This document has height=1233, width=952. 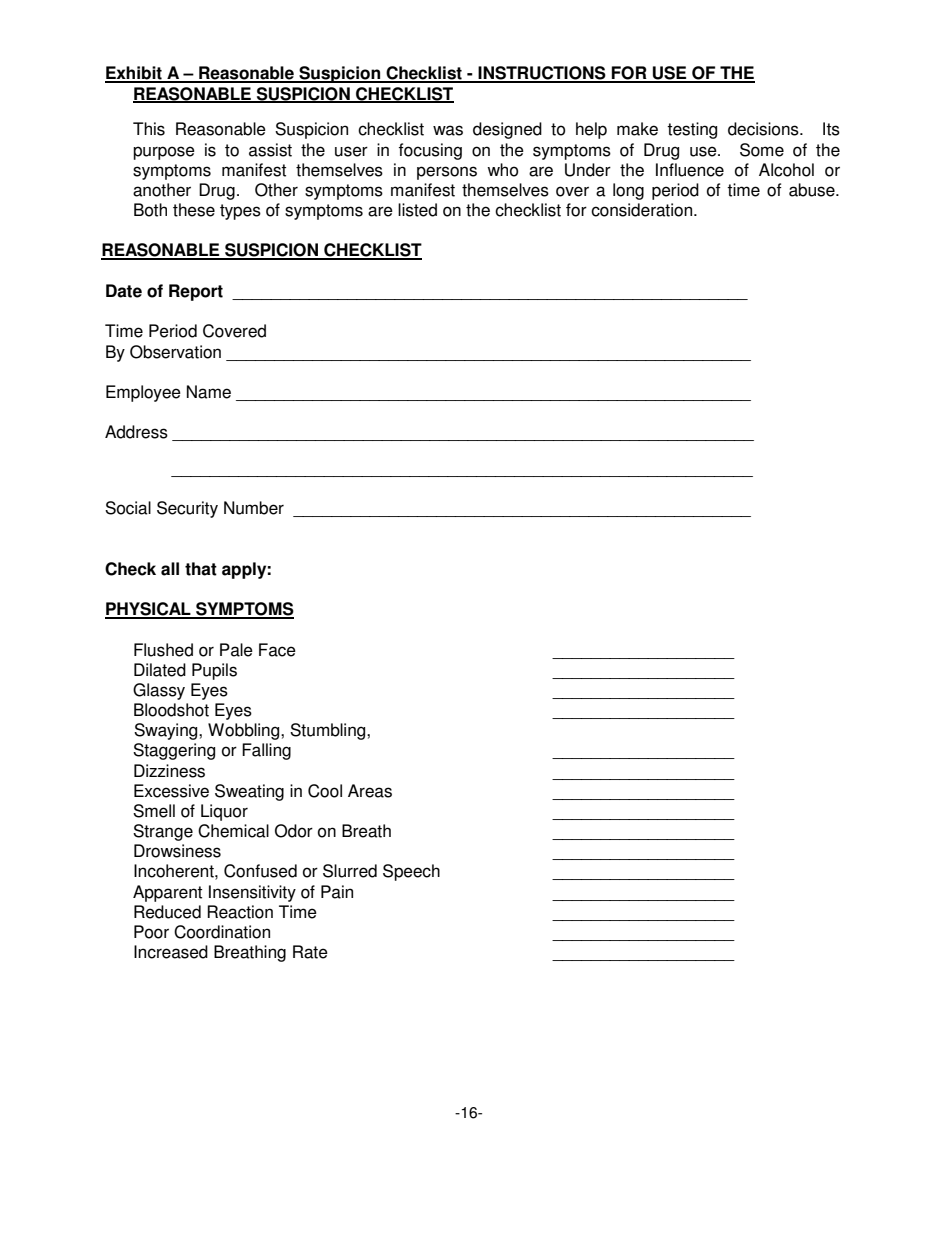 What do you see at coordinates (277, 650) in the document?
I see `Face` at bounding box center [277, 650].
